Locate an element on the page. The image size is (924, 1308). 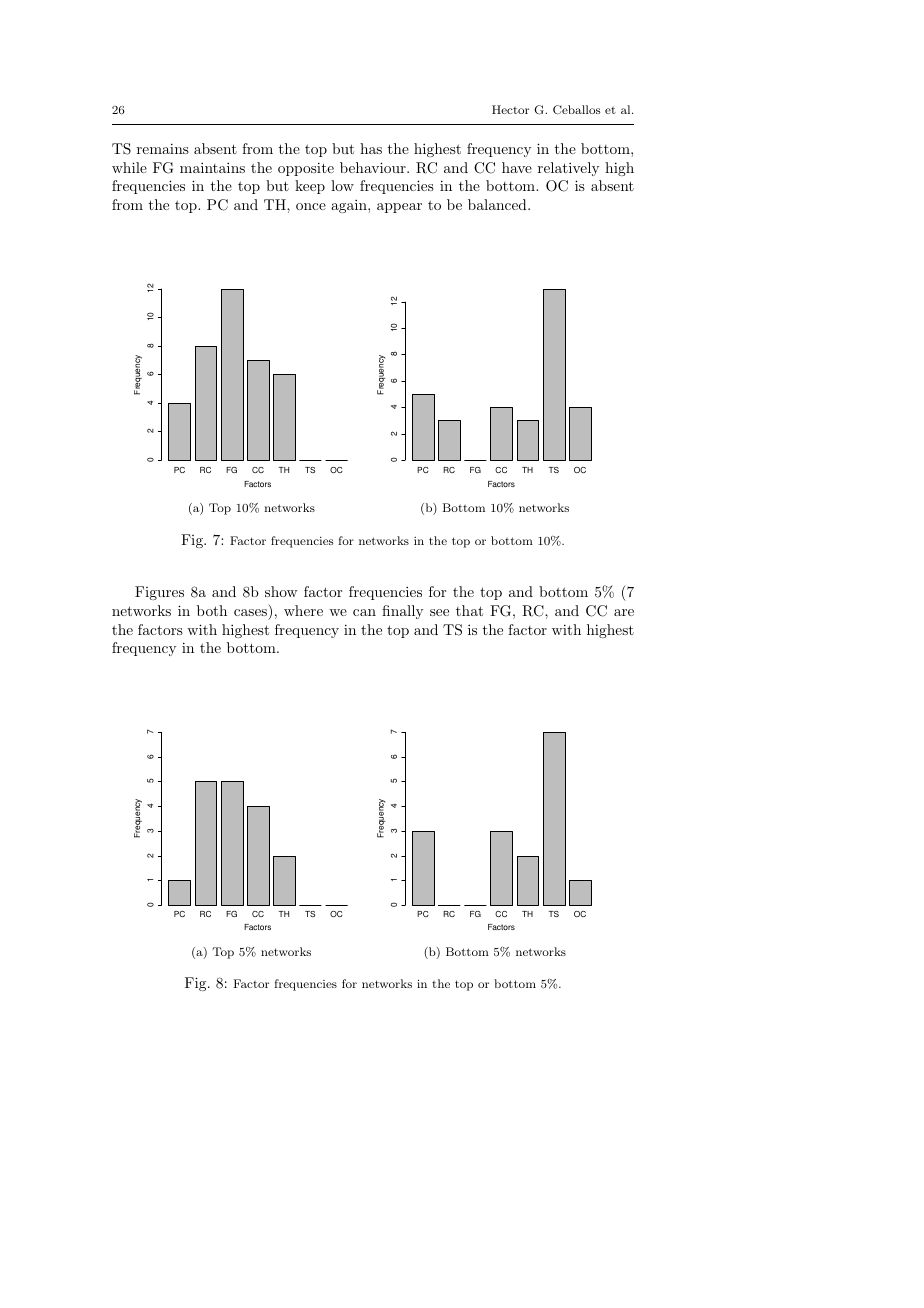
once is located at coordinates (311, 206).
